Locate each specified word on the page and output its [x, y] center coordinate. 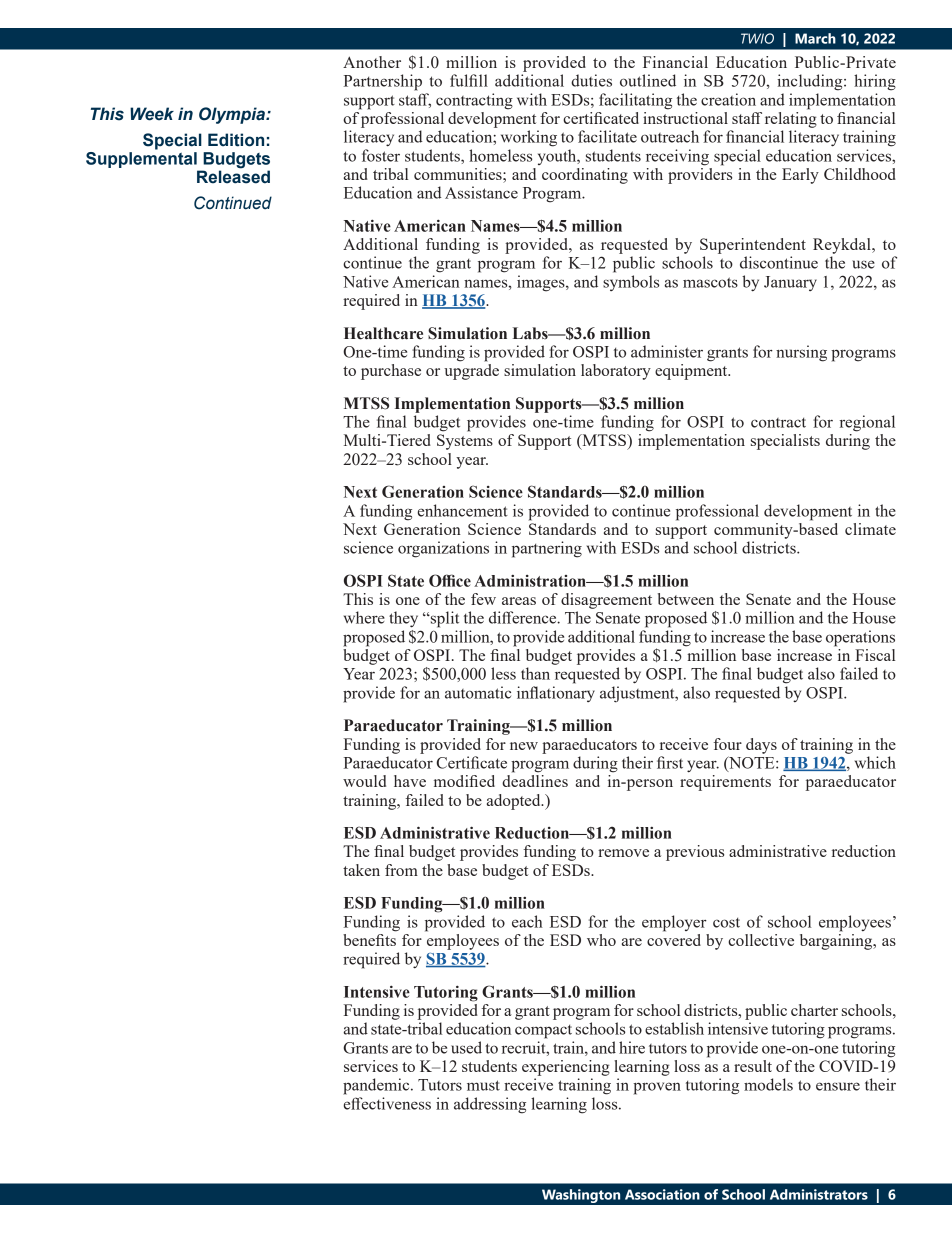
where [364, 617]
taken [361, 870]
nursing [801, 353]
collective [761, 940]
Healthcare [383, 333]
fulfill [469, 80]
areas [519, 601]
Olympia [233, 115]
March [815, 38]
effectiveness [387, 1103]
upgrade [471, 372]
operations [860, 638]
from [401, 870]
